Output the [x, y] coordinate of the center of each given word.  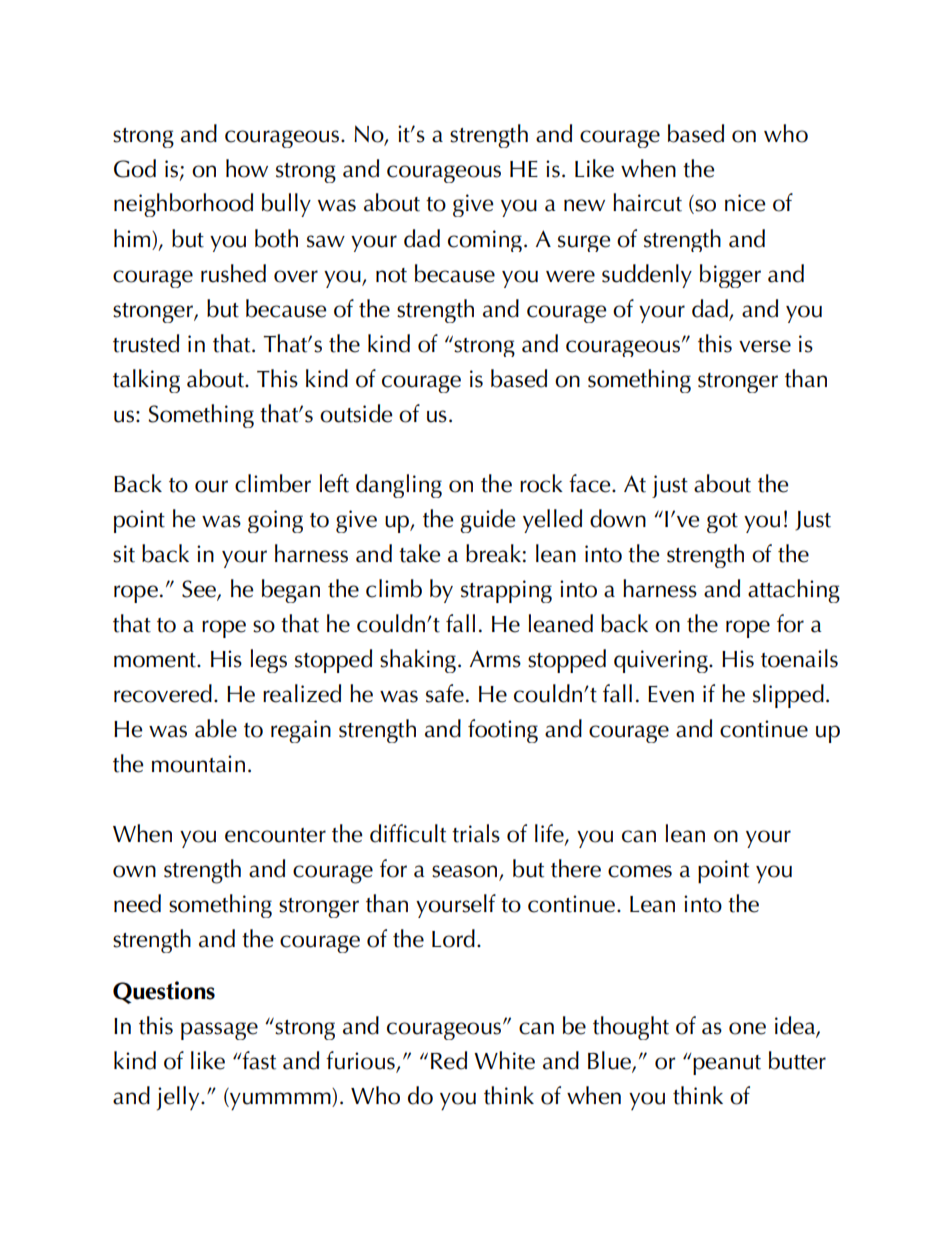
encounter [275, 835]
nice [745, 203]
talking [146, 381]
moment [156, 660]
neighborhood [183, 205]
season [466, 872]
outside [356, 413]
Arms [495, 659]
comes [640, 871]
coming [485, 241]
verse [765, 346]
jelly [179, 1098]
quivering [662, 661]
